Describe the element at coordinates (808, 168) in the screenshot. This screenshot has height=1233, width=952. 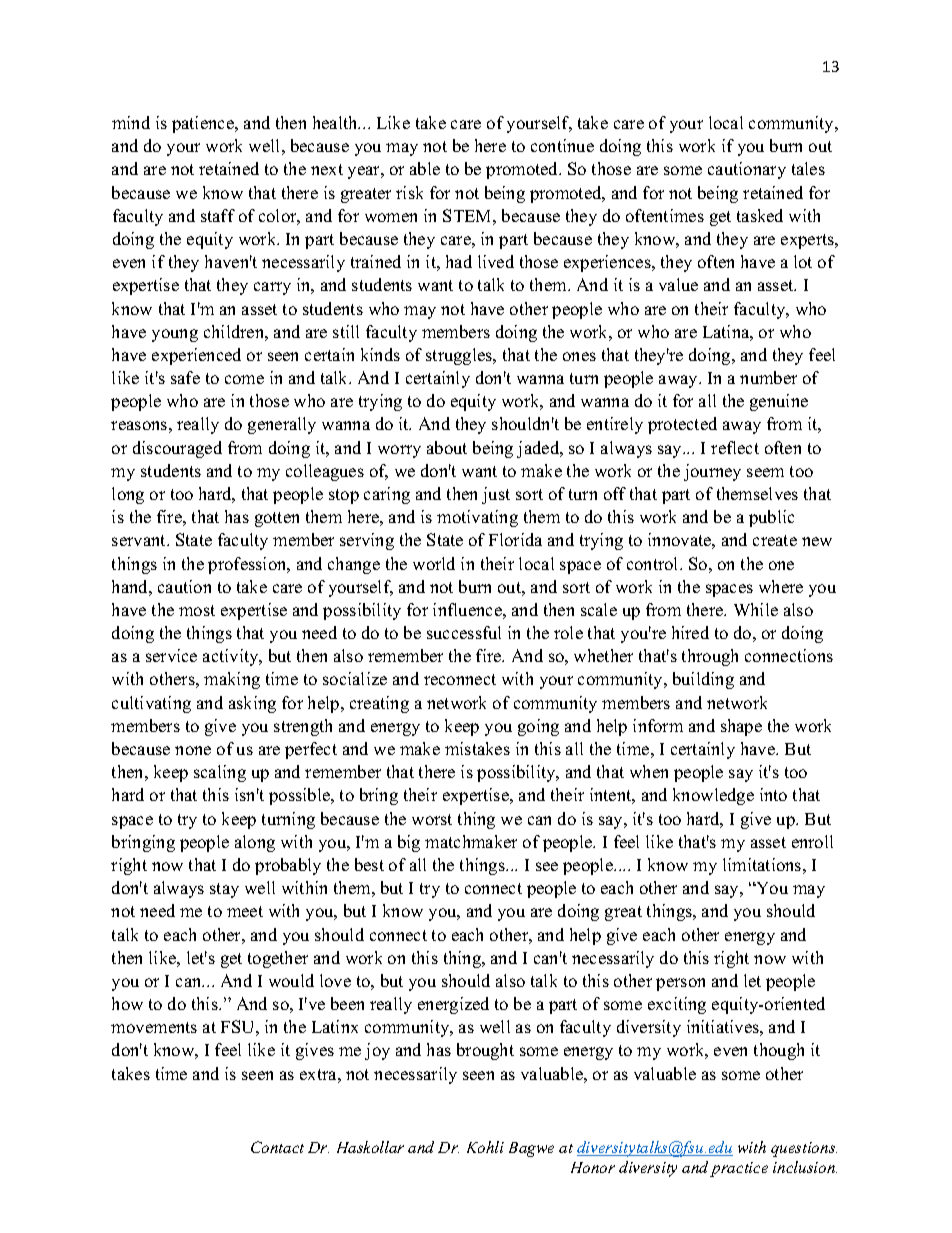
I see `tales` at that location.
